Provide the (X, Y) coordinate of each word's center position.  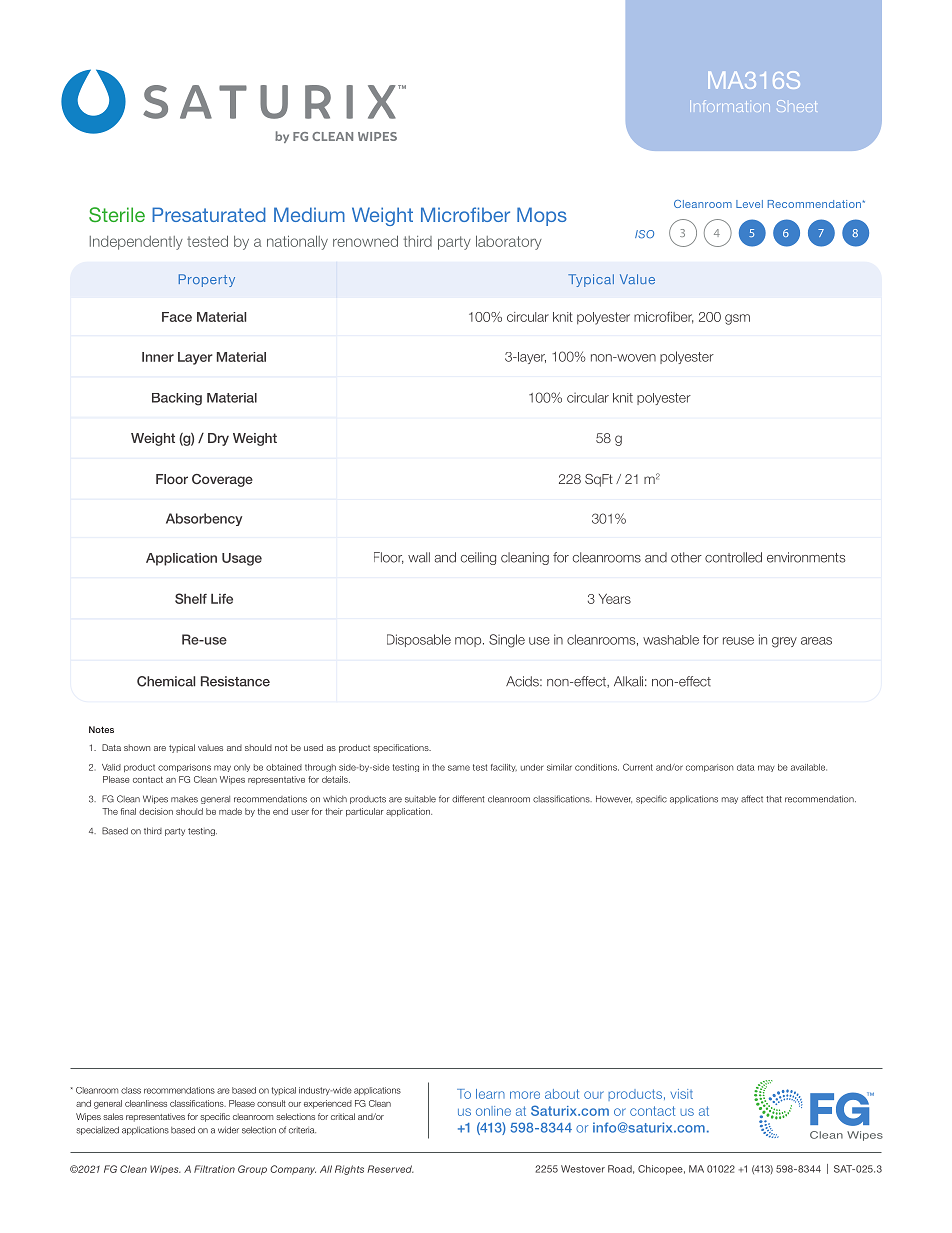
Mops (542, 216)
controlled (733, 557)
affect (752, 799)
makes (184, 799)
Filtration (214, 1169)
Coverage (222, 480)
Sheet (796, 106)
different (468, 799)
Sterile (117, 214)
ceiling (478, 558)
